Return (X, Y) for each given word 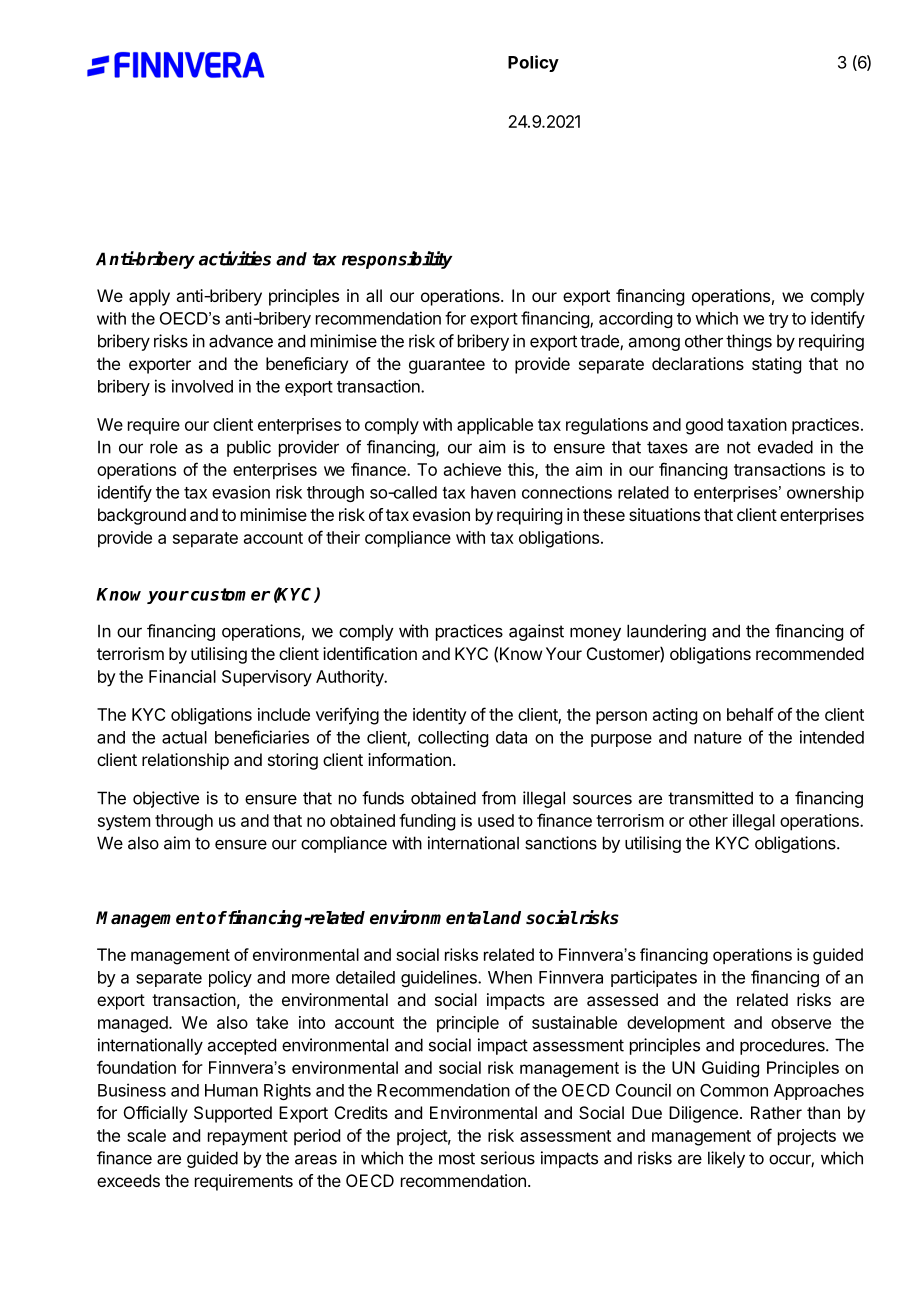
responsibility (397, 260)
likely (726, 1159)
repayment (248, 1138)
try (779, 320)
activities (235, 258)
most (457, 1158)
